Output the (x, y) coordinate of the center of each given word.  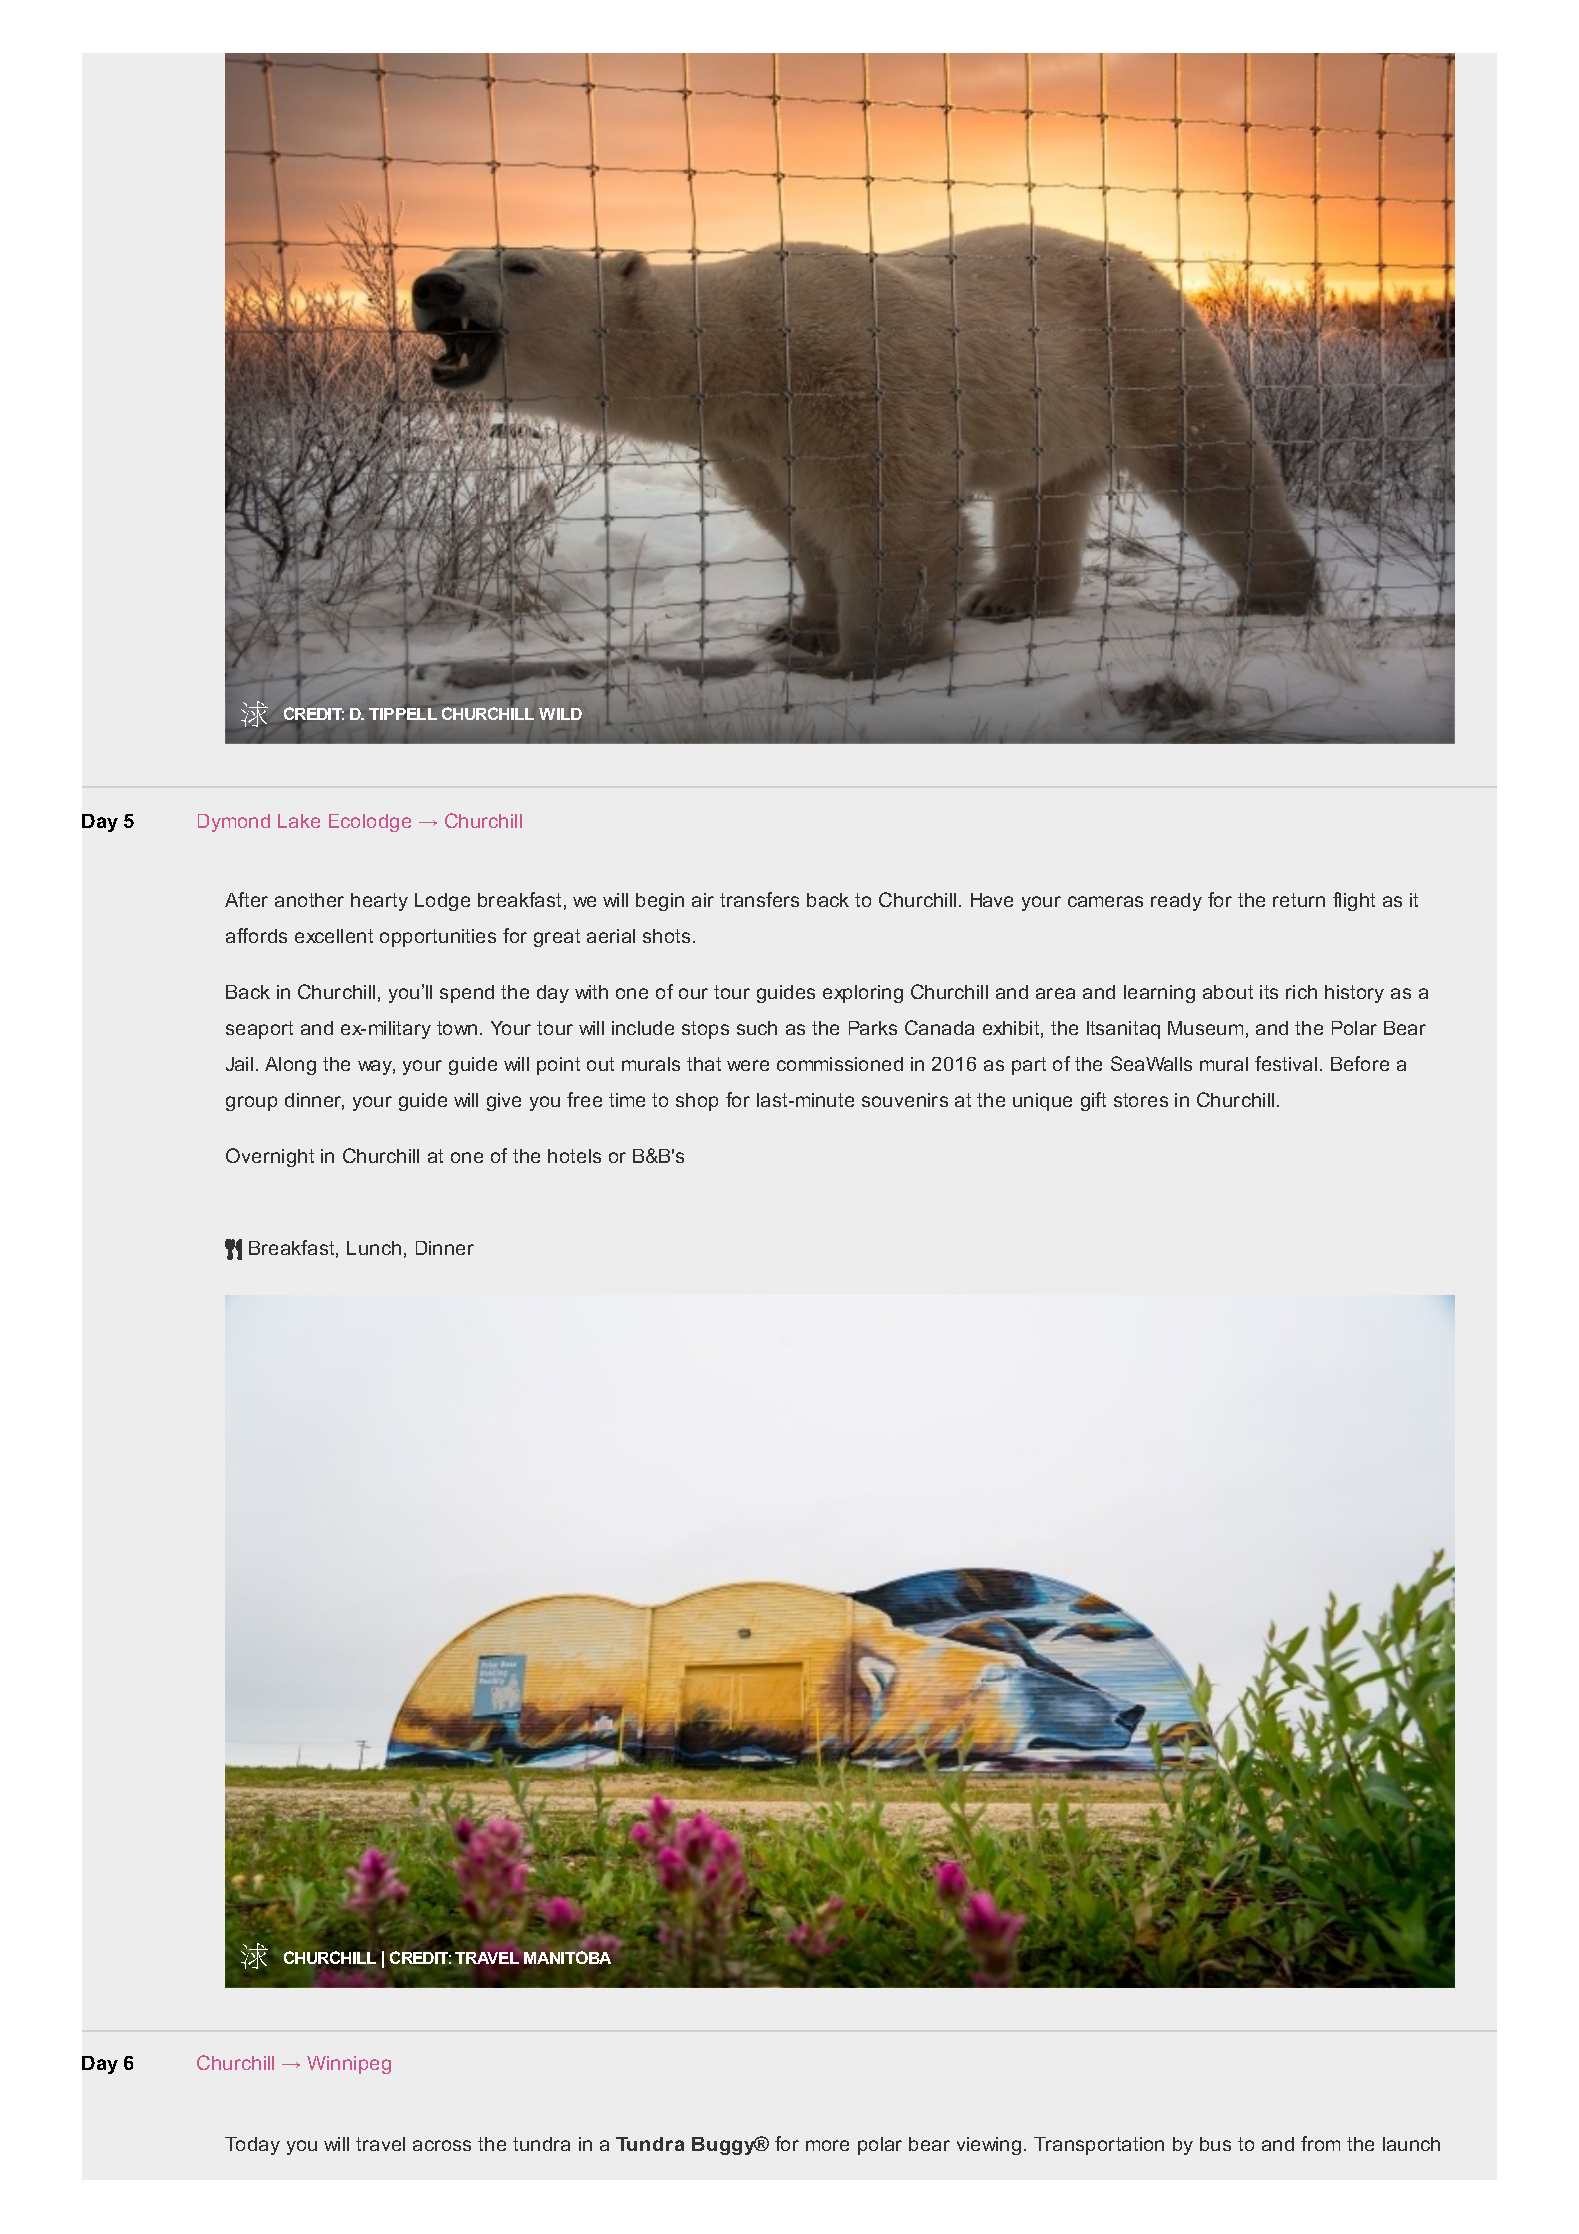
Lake (299, 821)
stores (1141, 1100)
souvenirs (905, 1100)
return (1299, 900)
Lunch (374, 1248)
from (1320, 2143)
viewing (989, 2146)
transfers (759, 899)
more (827, 2145)
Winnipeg (349, 2065)
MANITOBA (567, 1957)
